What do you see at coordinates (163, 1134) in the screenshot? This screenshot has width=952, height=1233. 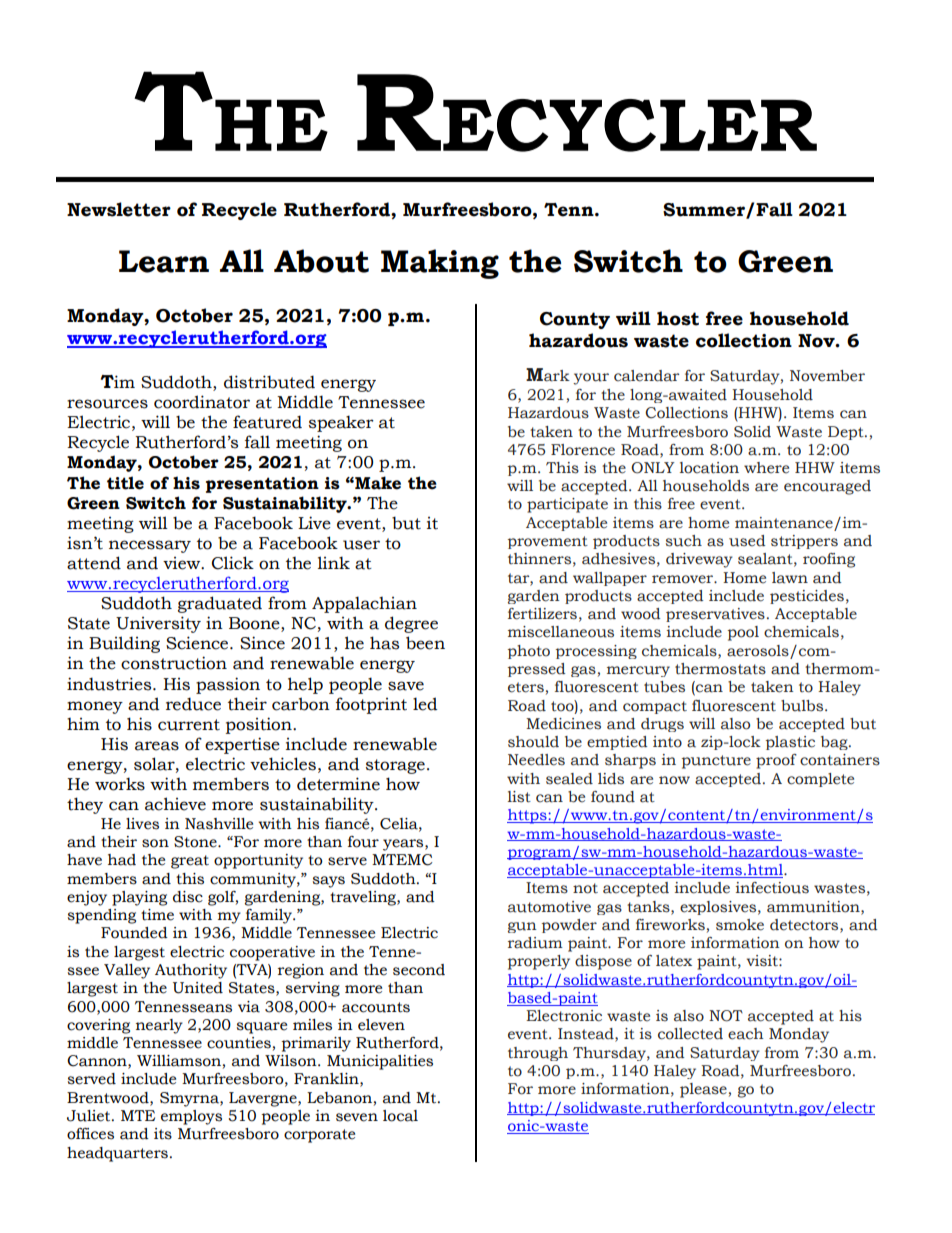 I see `its` at bounding box center [163, 1134].
